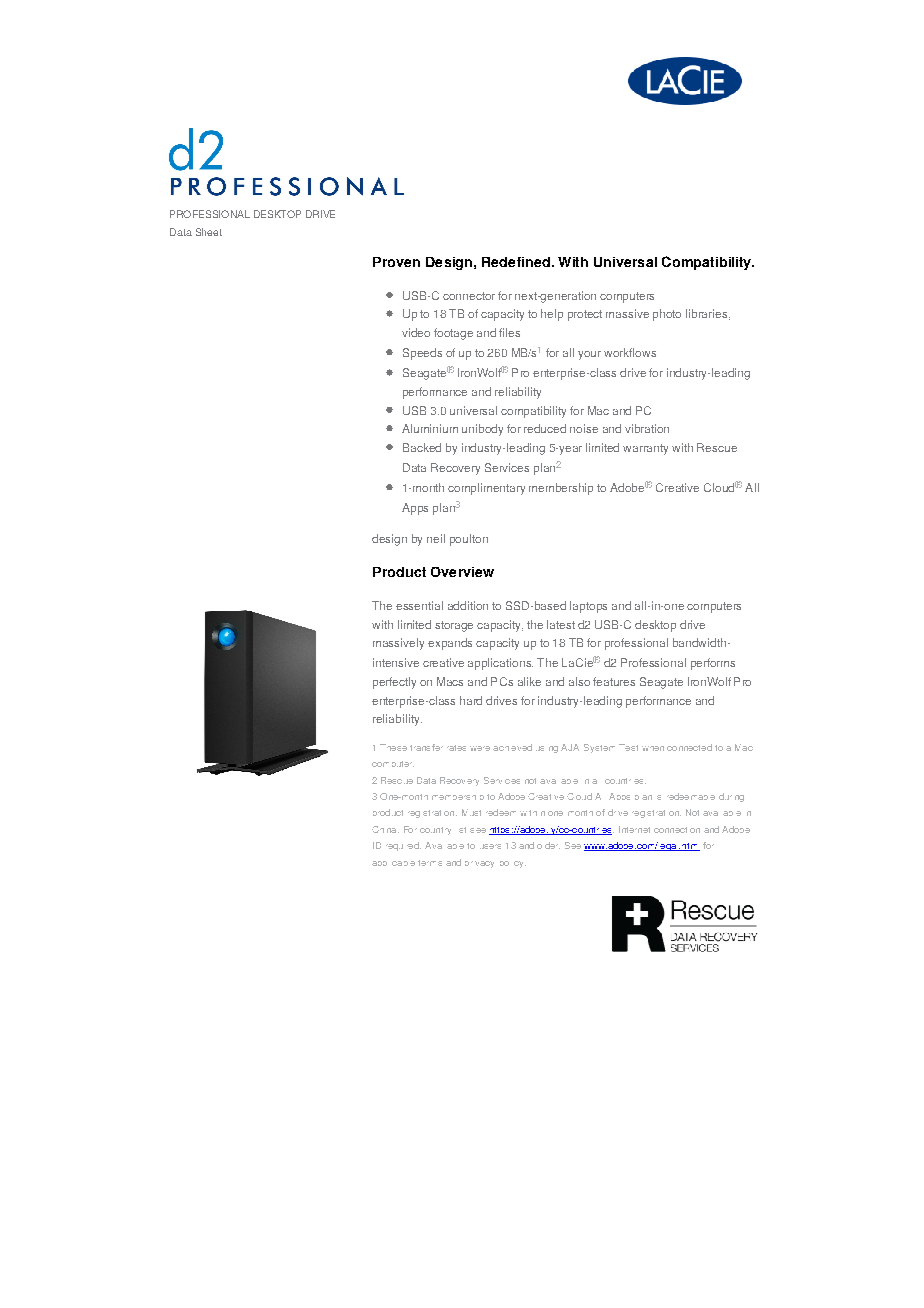 The image size is (924, 1308). Describe the element at coordinates (422, 447) in the screenshot. I see `Backed` at that location.
